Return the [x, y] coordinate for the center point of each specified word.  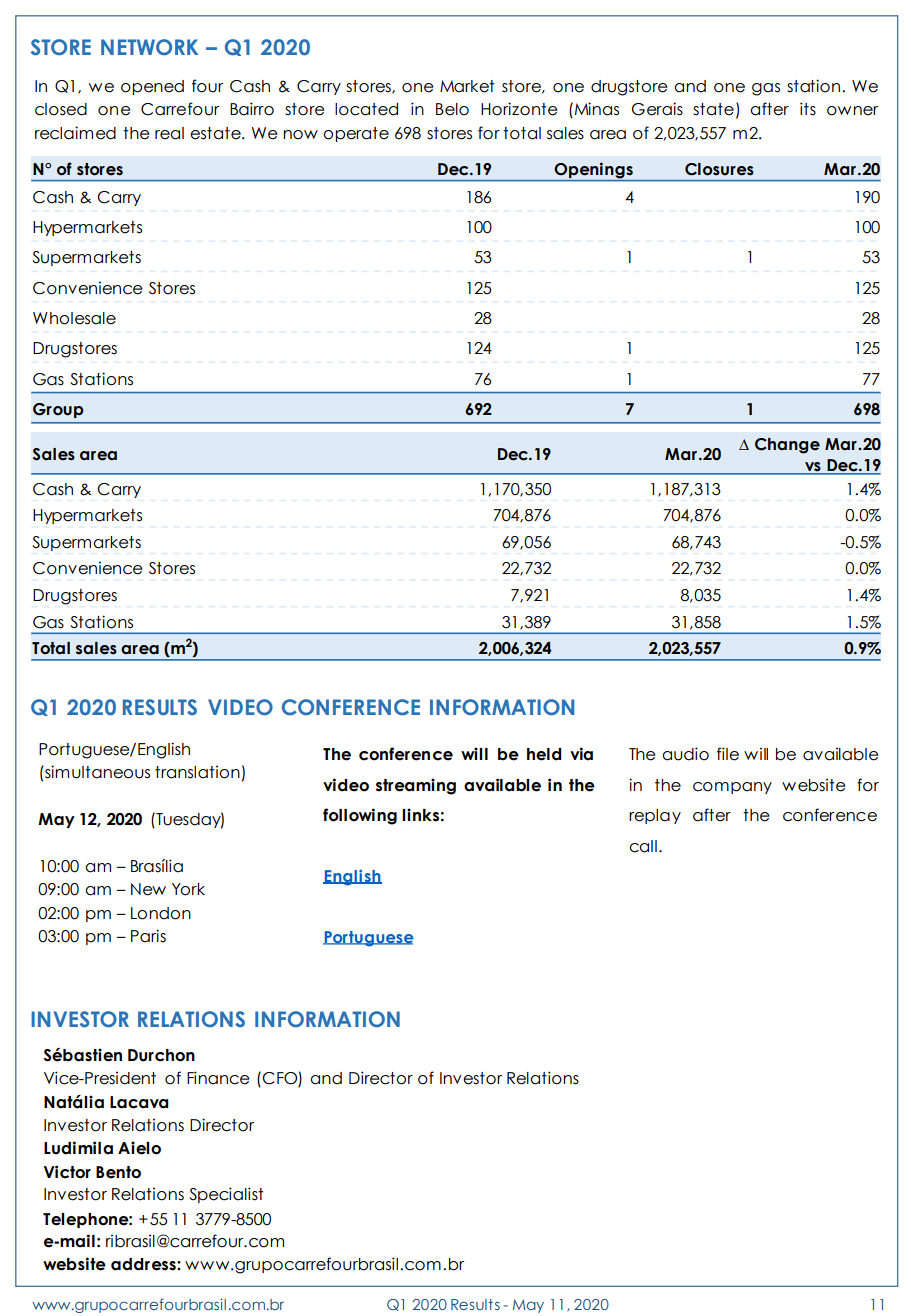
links [420, 815]
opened [152, 87]
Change [787, 446]
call [643, 846]
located [366, 109]
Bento [118, 1172]
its [808, 109]
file [728, 754]
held [544, 754]
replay [655, 816]
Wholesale [74, 318]
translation [197, 772]
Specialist [226, 1195]
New [148, 889]
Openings [593, 171]
